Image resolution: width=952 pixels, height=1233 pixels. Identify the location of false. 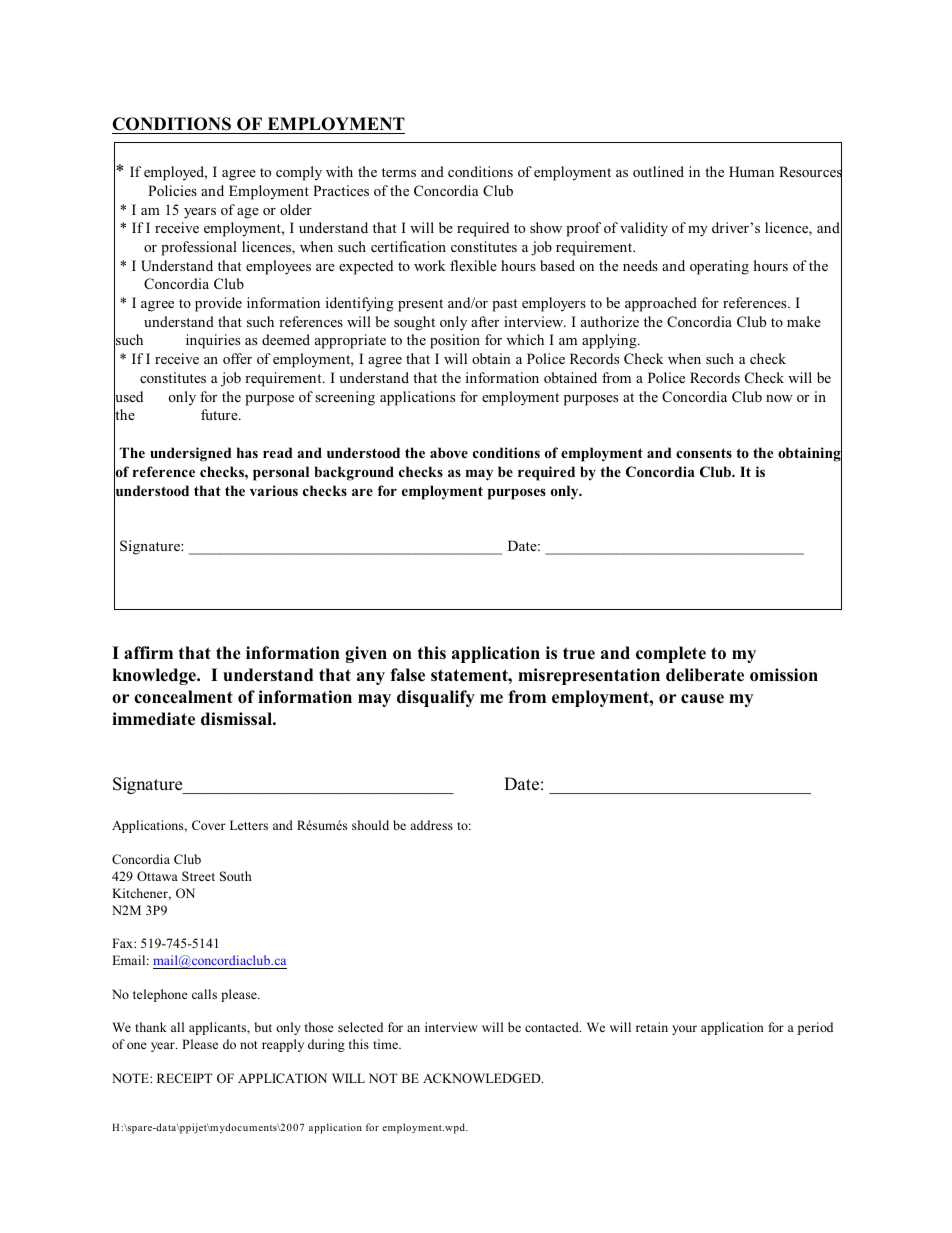
(407, 675).
